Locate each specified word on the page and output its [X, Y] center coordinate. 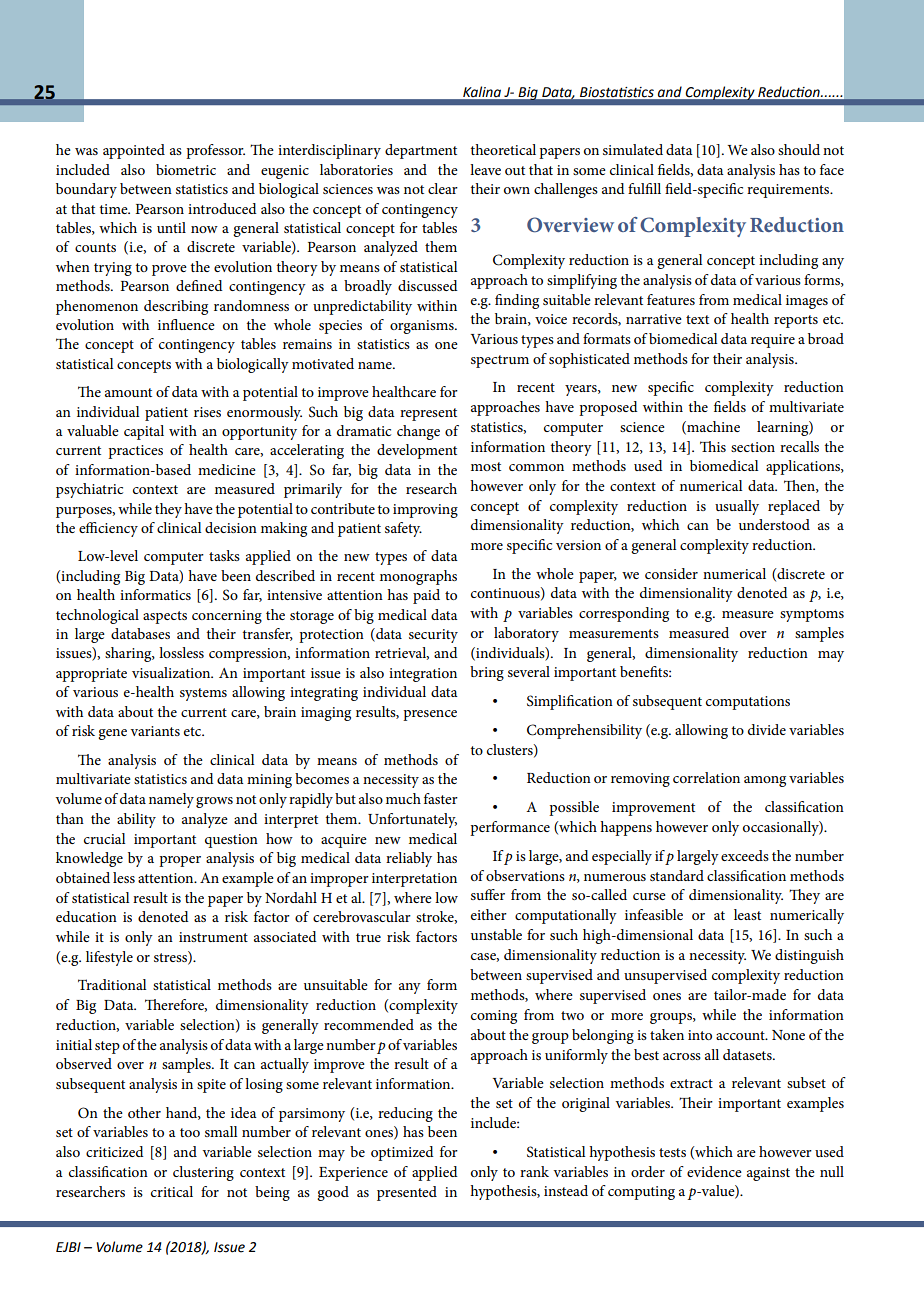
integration [423, 675]
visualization [172, 672]
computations [748, 703]
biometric [186, 169]
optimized [402, 1153]
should [799, 149]
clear [443, 188]
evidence [714, 1171]
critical [172, 1191]
